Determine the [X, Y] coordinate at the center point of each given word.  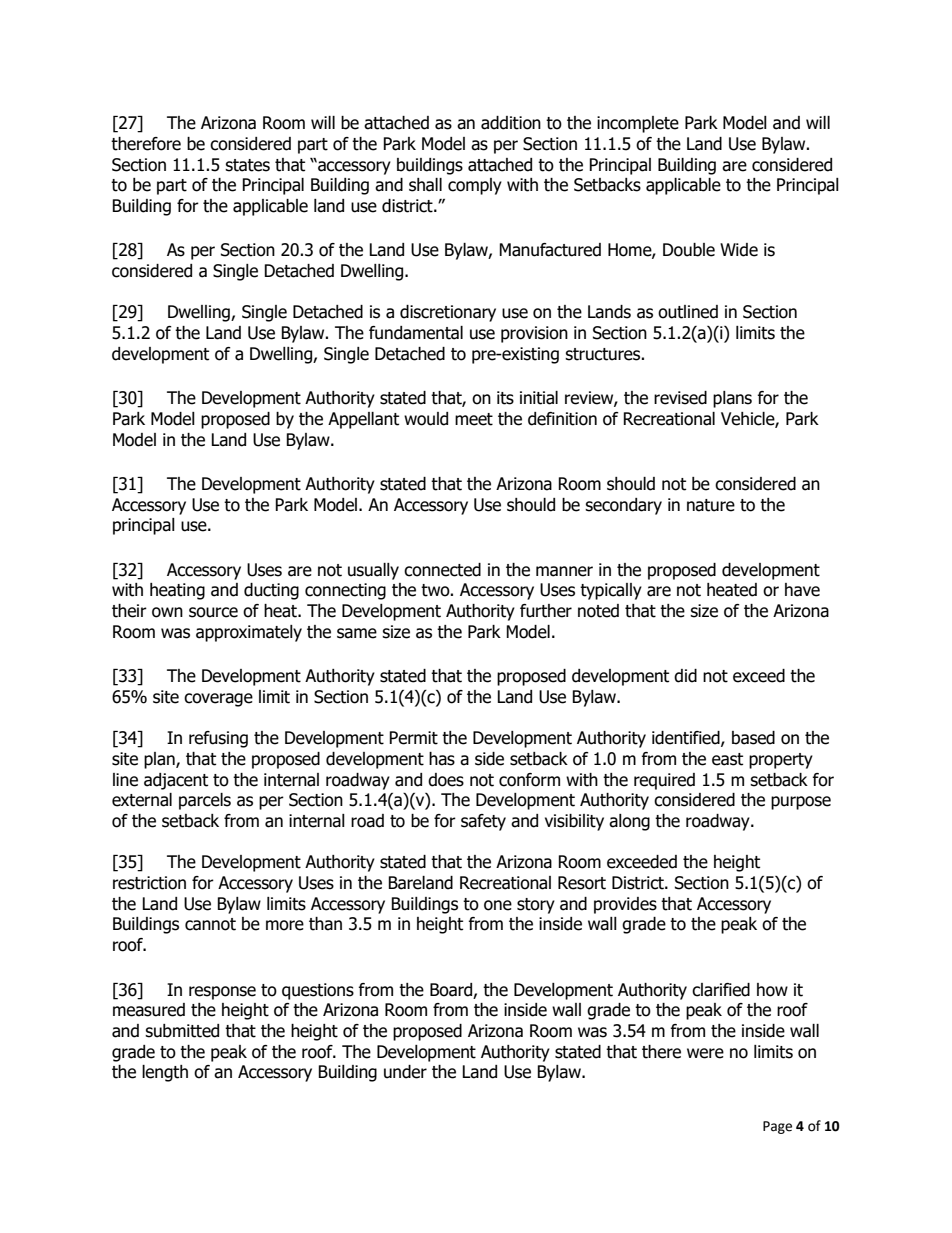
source [213, 612]
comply [475, 186]
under [405, 1072]
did [685, 676]
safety [483, 822]
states [247, 165]
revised [680, 398]
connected [442, 570]
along [629, 822]
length [165, 1073]
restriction [149, 883]
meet [474, 419]
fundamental [416, 333]
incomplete [638, 124]
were [705, 1053]
